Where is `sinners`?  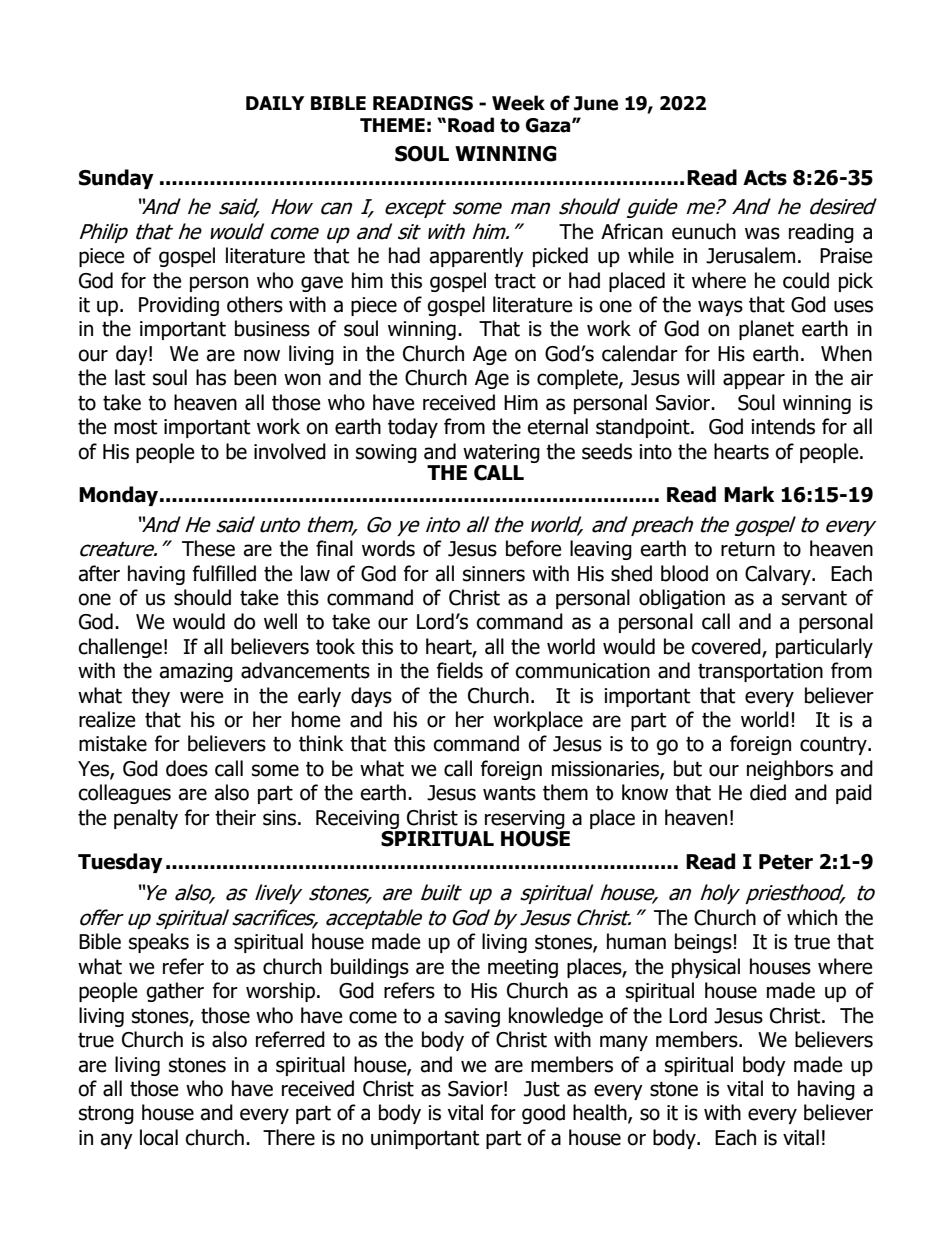 sinners is located at coordinates (494, 574).
